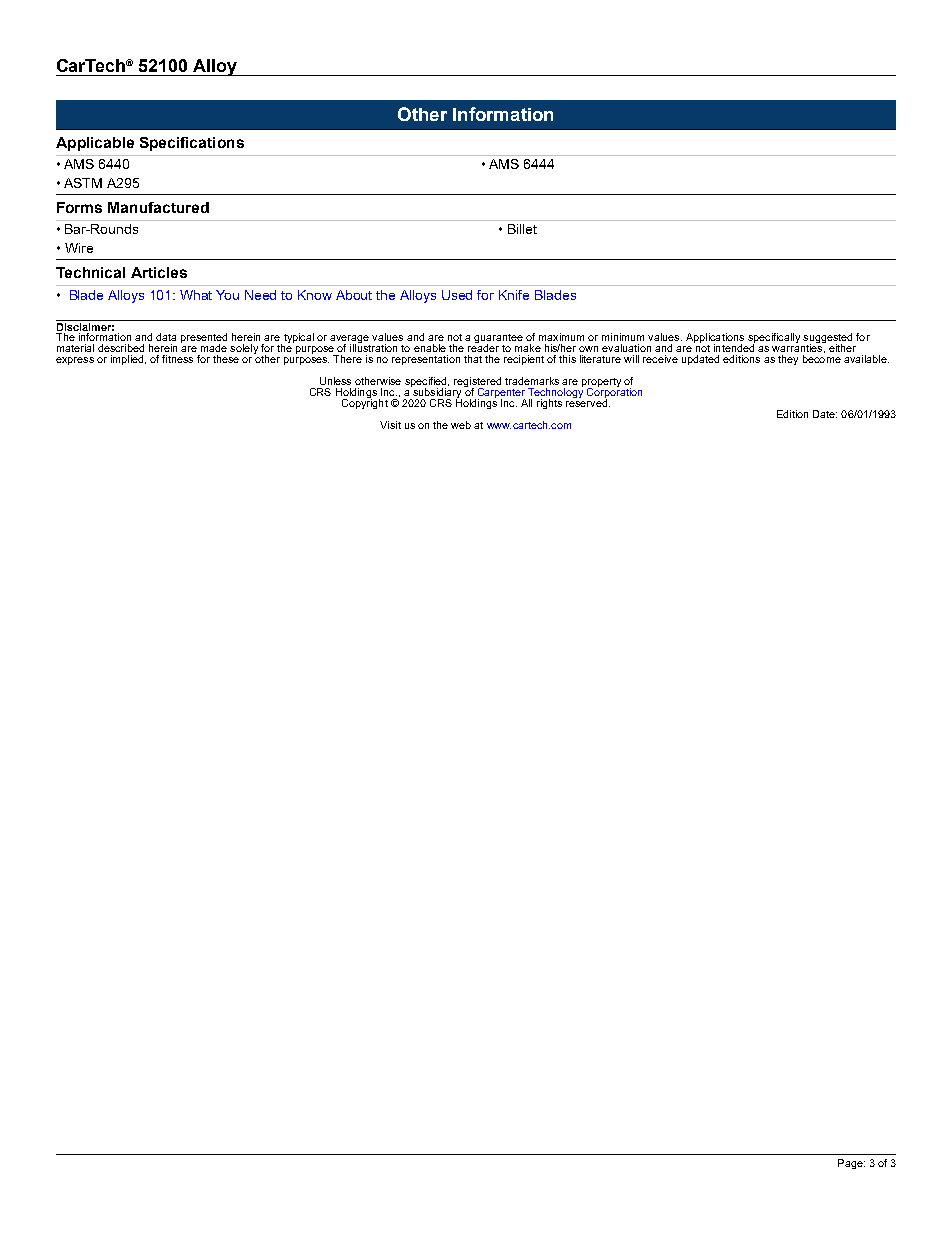 The width and height of the document is (952, 1233). I want to click on reserved, so click(588, 401).
